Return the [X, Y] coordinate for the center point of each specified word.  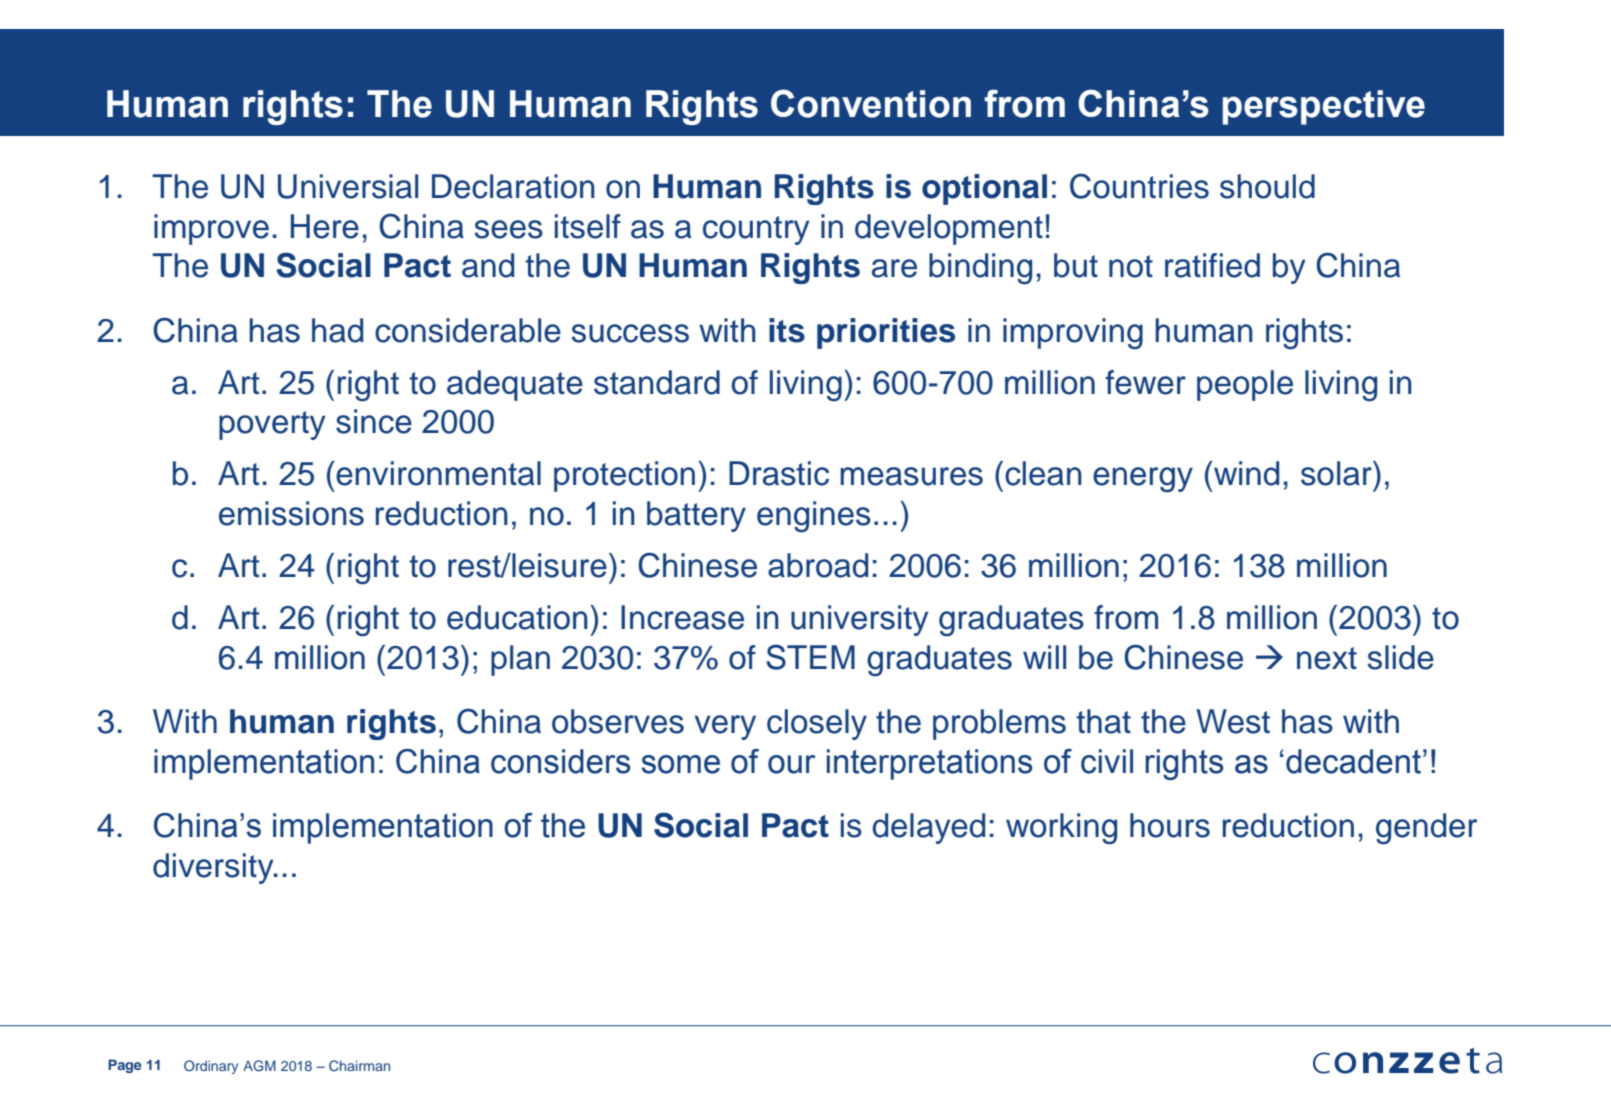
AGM [259, 1066]
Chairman [359, 1066]
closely [817, 724]
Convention [871, 103]
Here [325, 226]
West [1233, 721]
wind [1245, 473]
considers [561, 761]
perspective [1324, 107]
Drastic [779, 473]
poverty [272, 425]
